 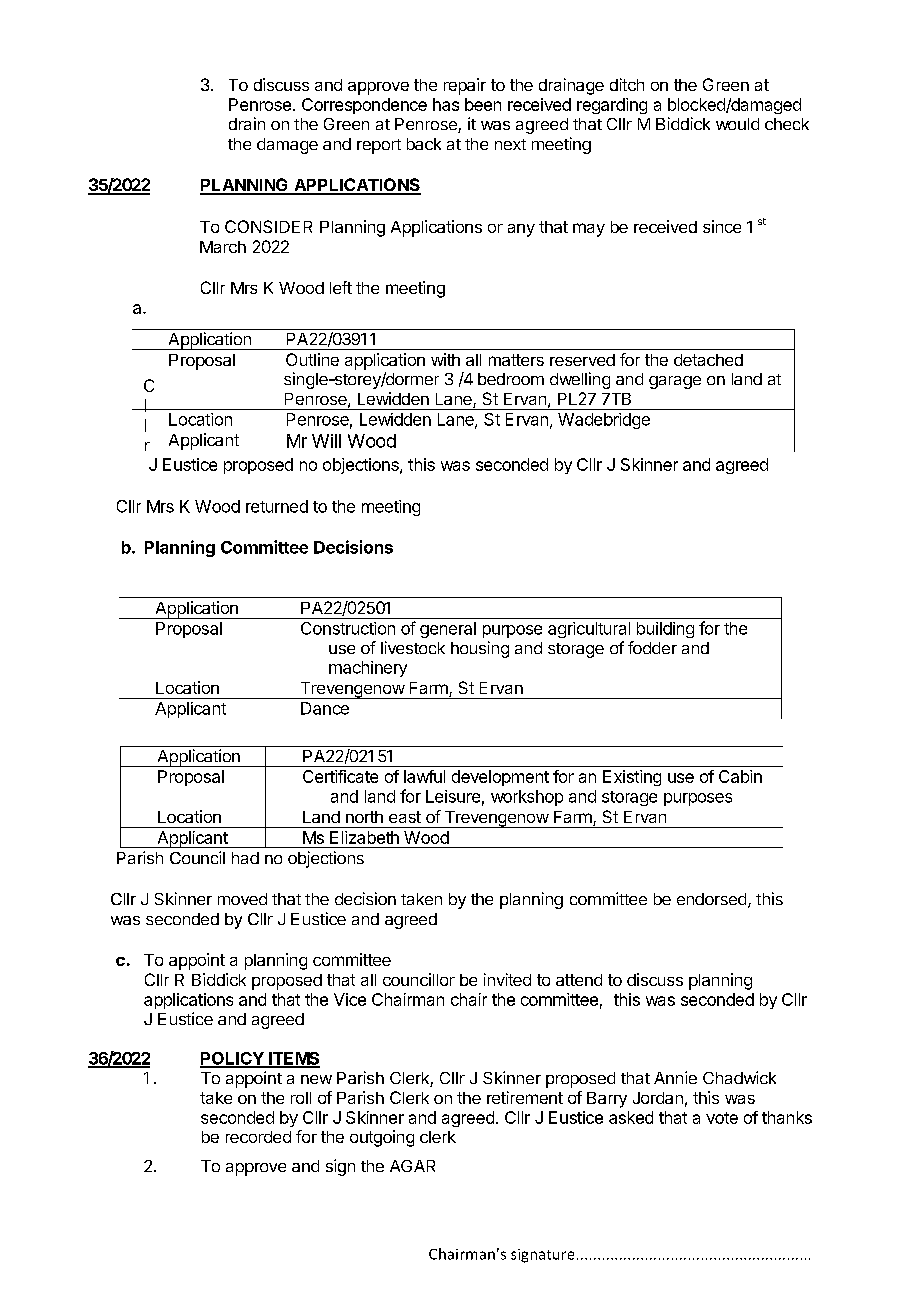 What do you see at coordinates (258, 1137) in the screenshot?
I see `recorded` at bounding box center [258, 1137].
